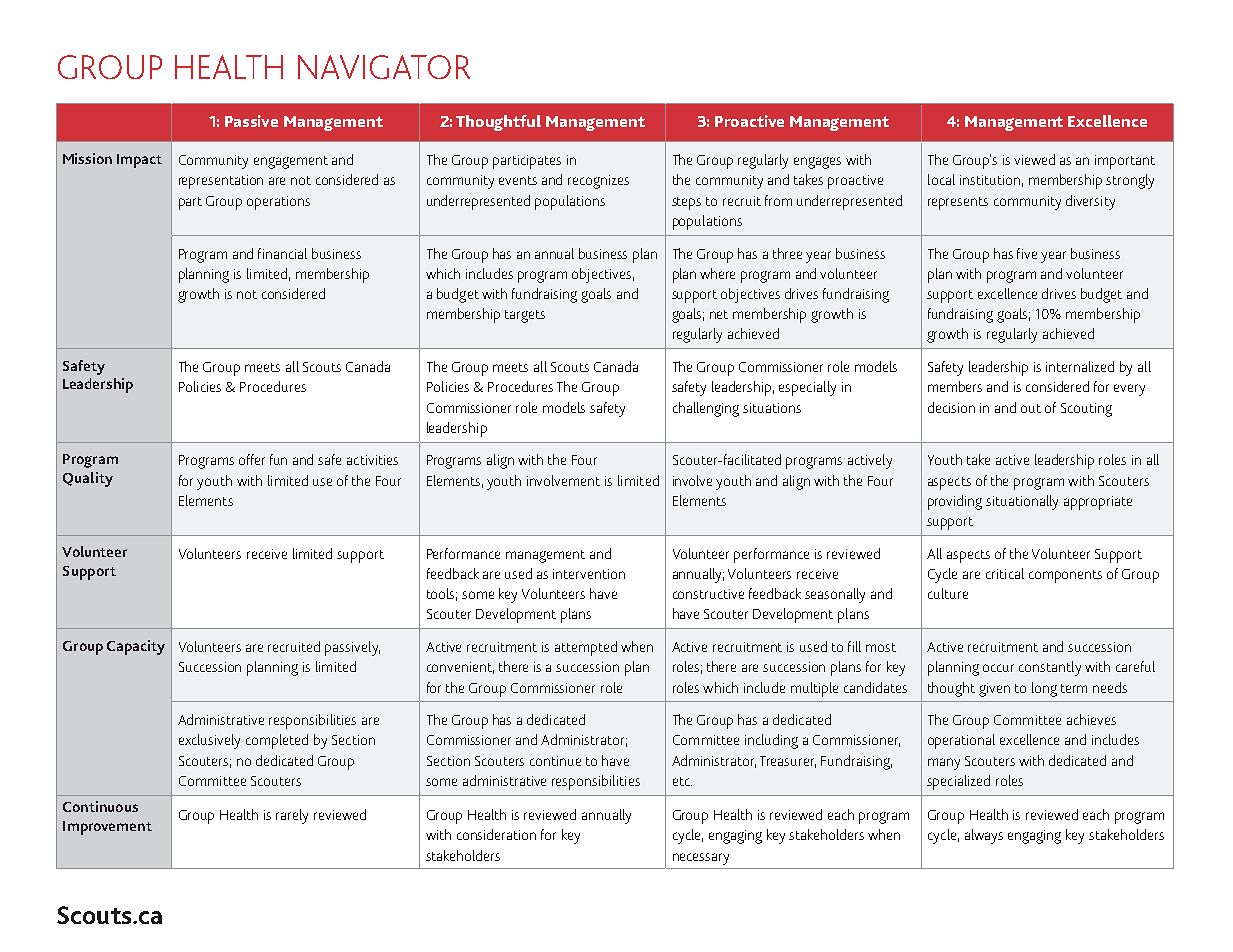  Describe the element at coordinates (384, 67) in the image. I see `NAVIGATOR` at that location.
